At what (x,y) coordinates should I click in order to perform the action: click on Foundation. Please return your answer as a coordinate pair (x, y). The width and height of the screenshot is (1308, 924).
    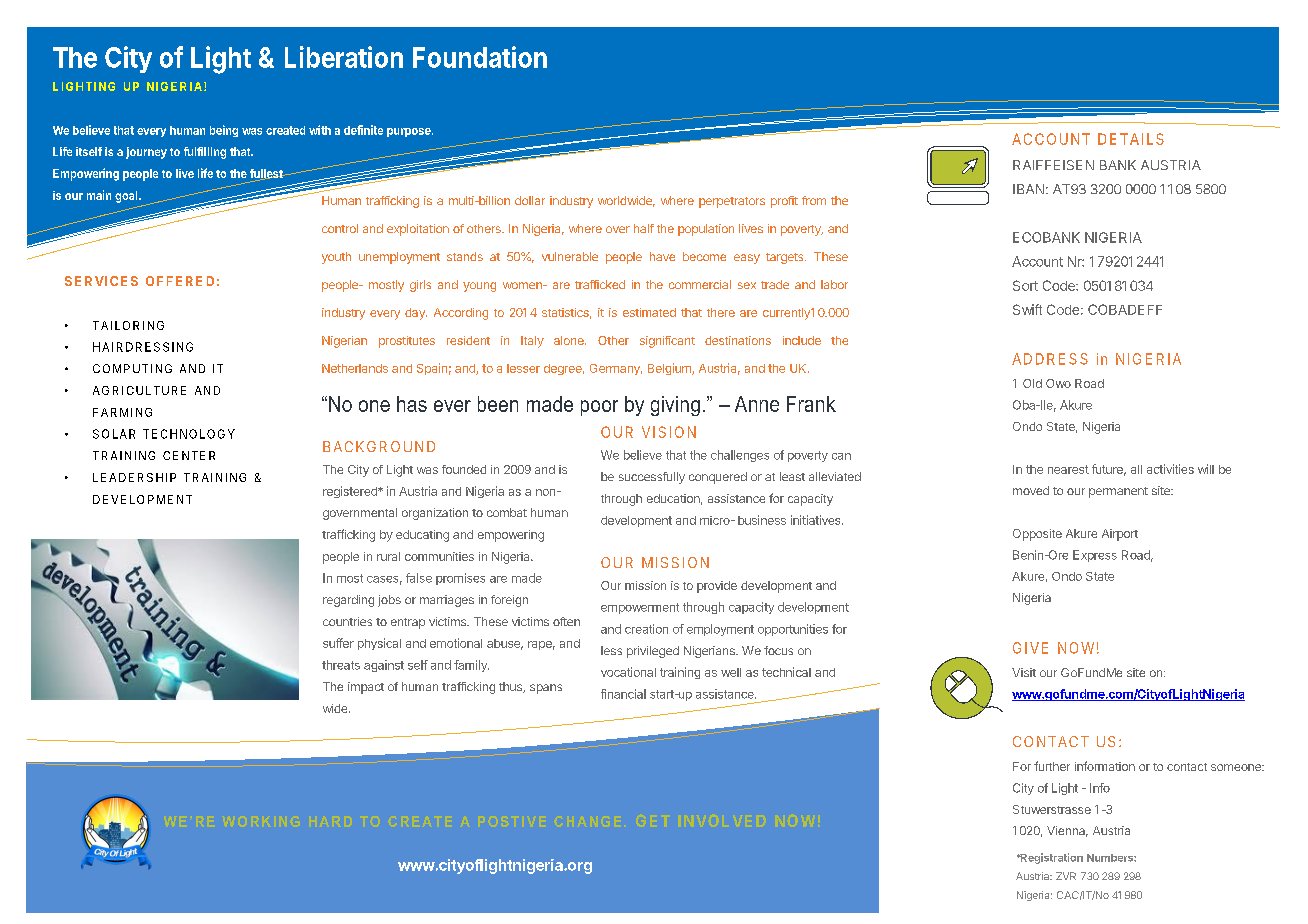
    Looking at the image, I should click on (480, 57).
